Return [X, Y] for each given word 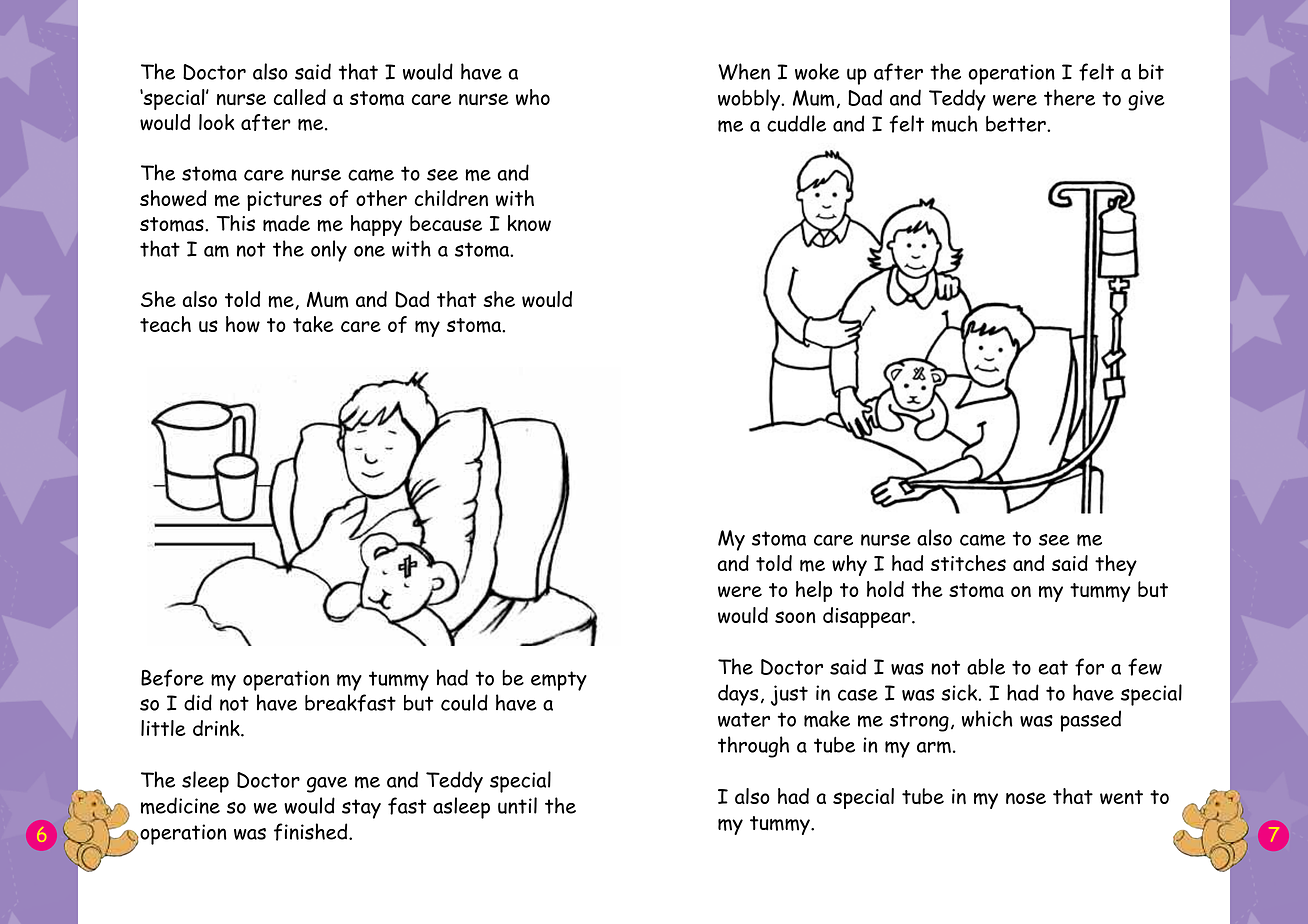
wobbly [750, 100]
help [814, 591]
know [529, 223]
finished [312, 832]
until [517, 805]
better [1017, 124]
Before [172, 678]
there [1069, 97]
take [313, 324]
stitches [968, 563]
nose [1026, 798]
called [299, 97]
